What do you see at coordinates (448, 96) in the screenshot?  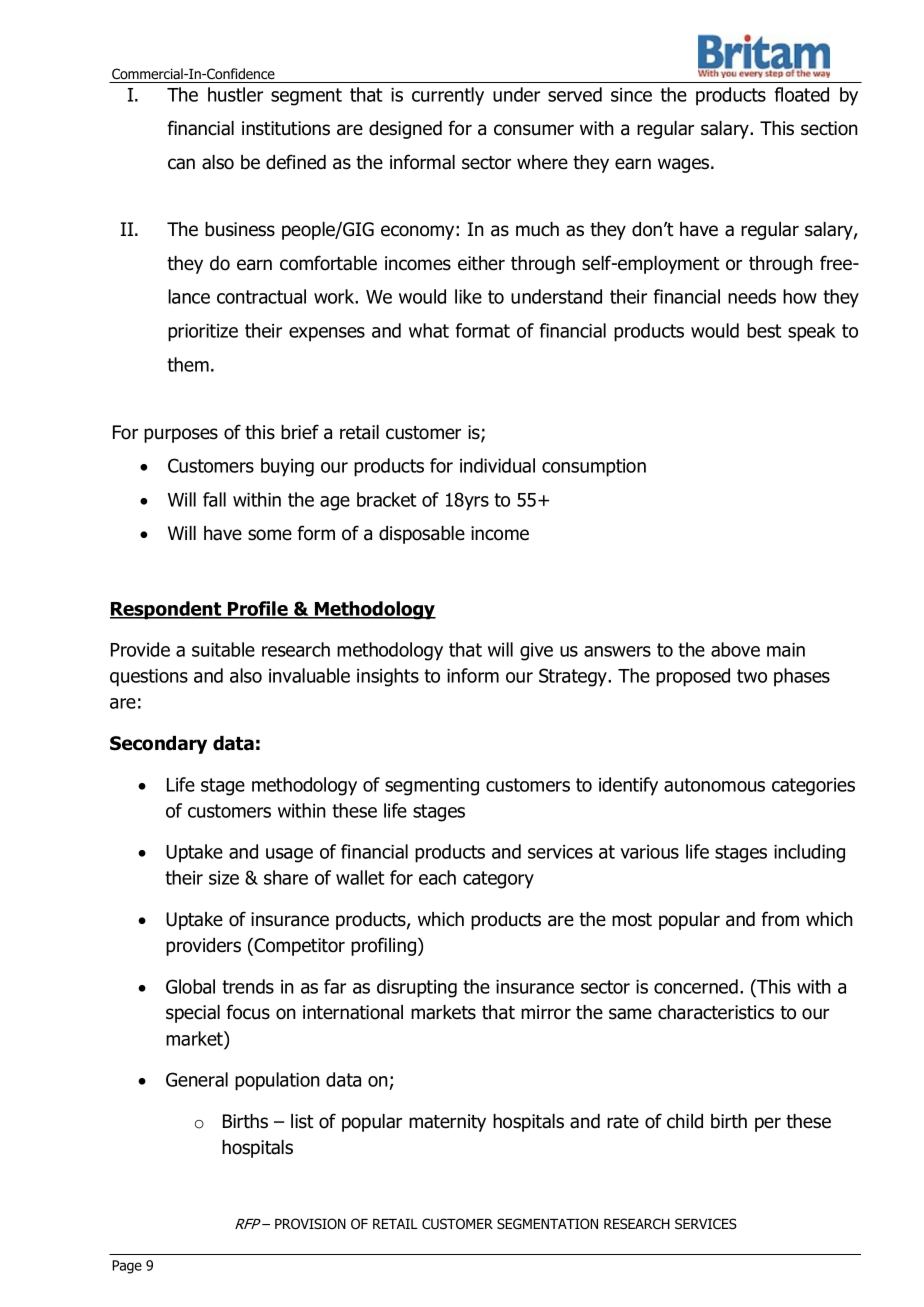 I see `currently` at bounding box center [448, 96].
